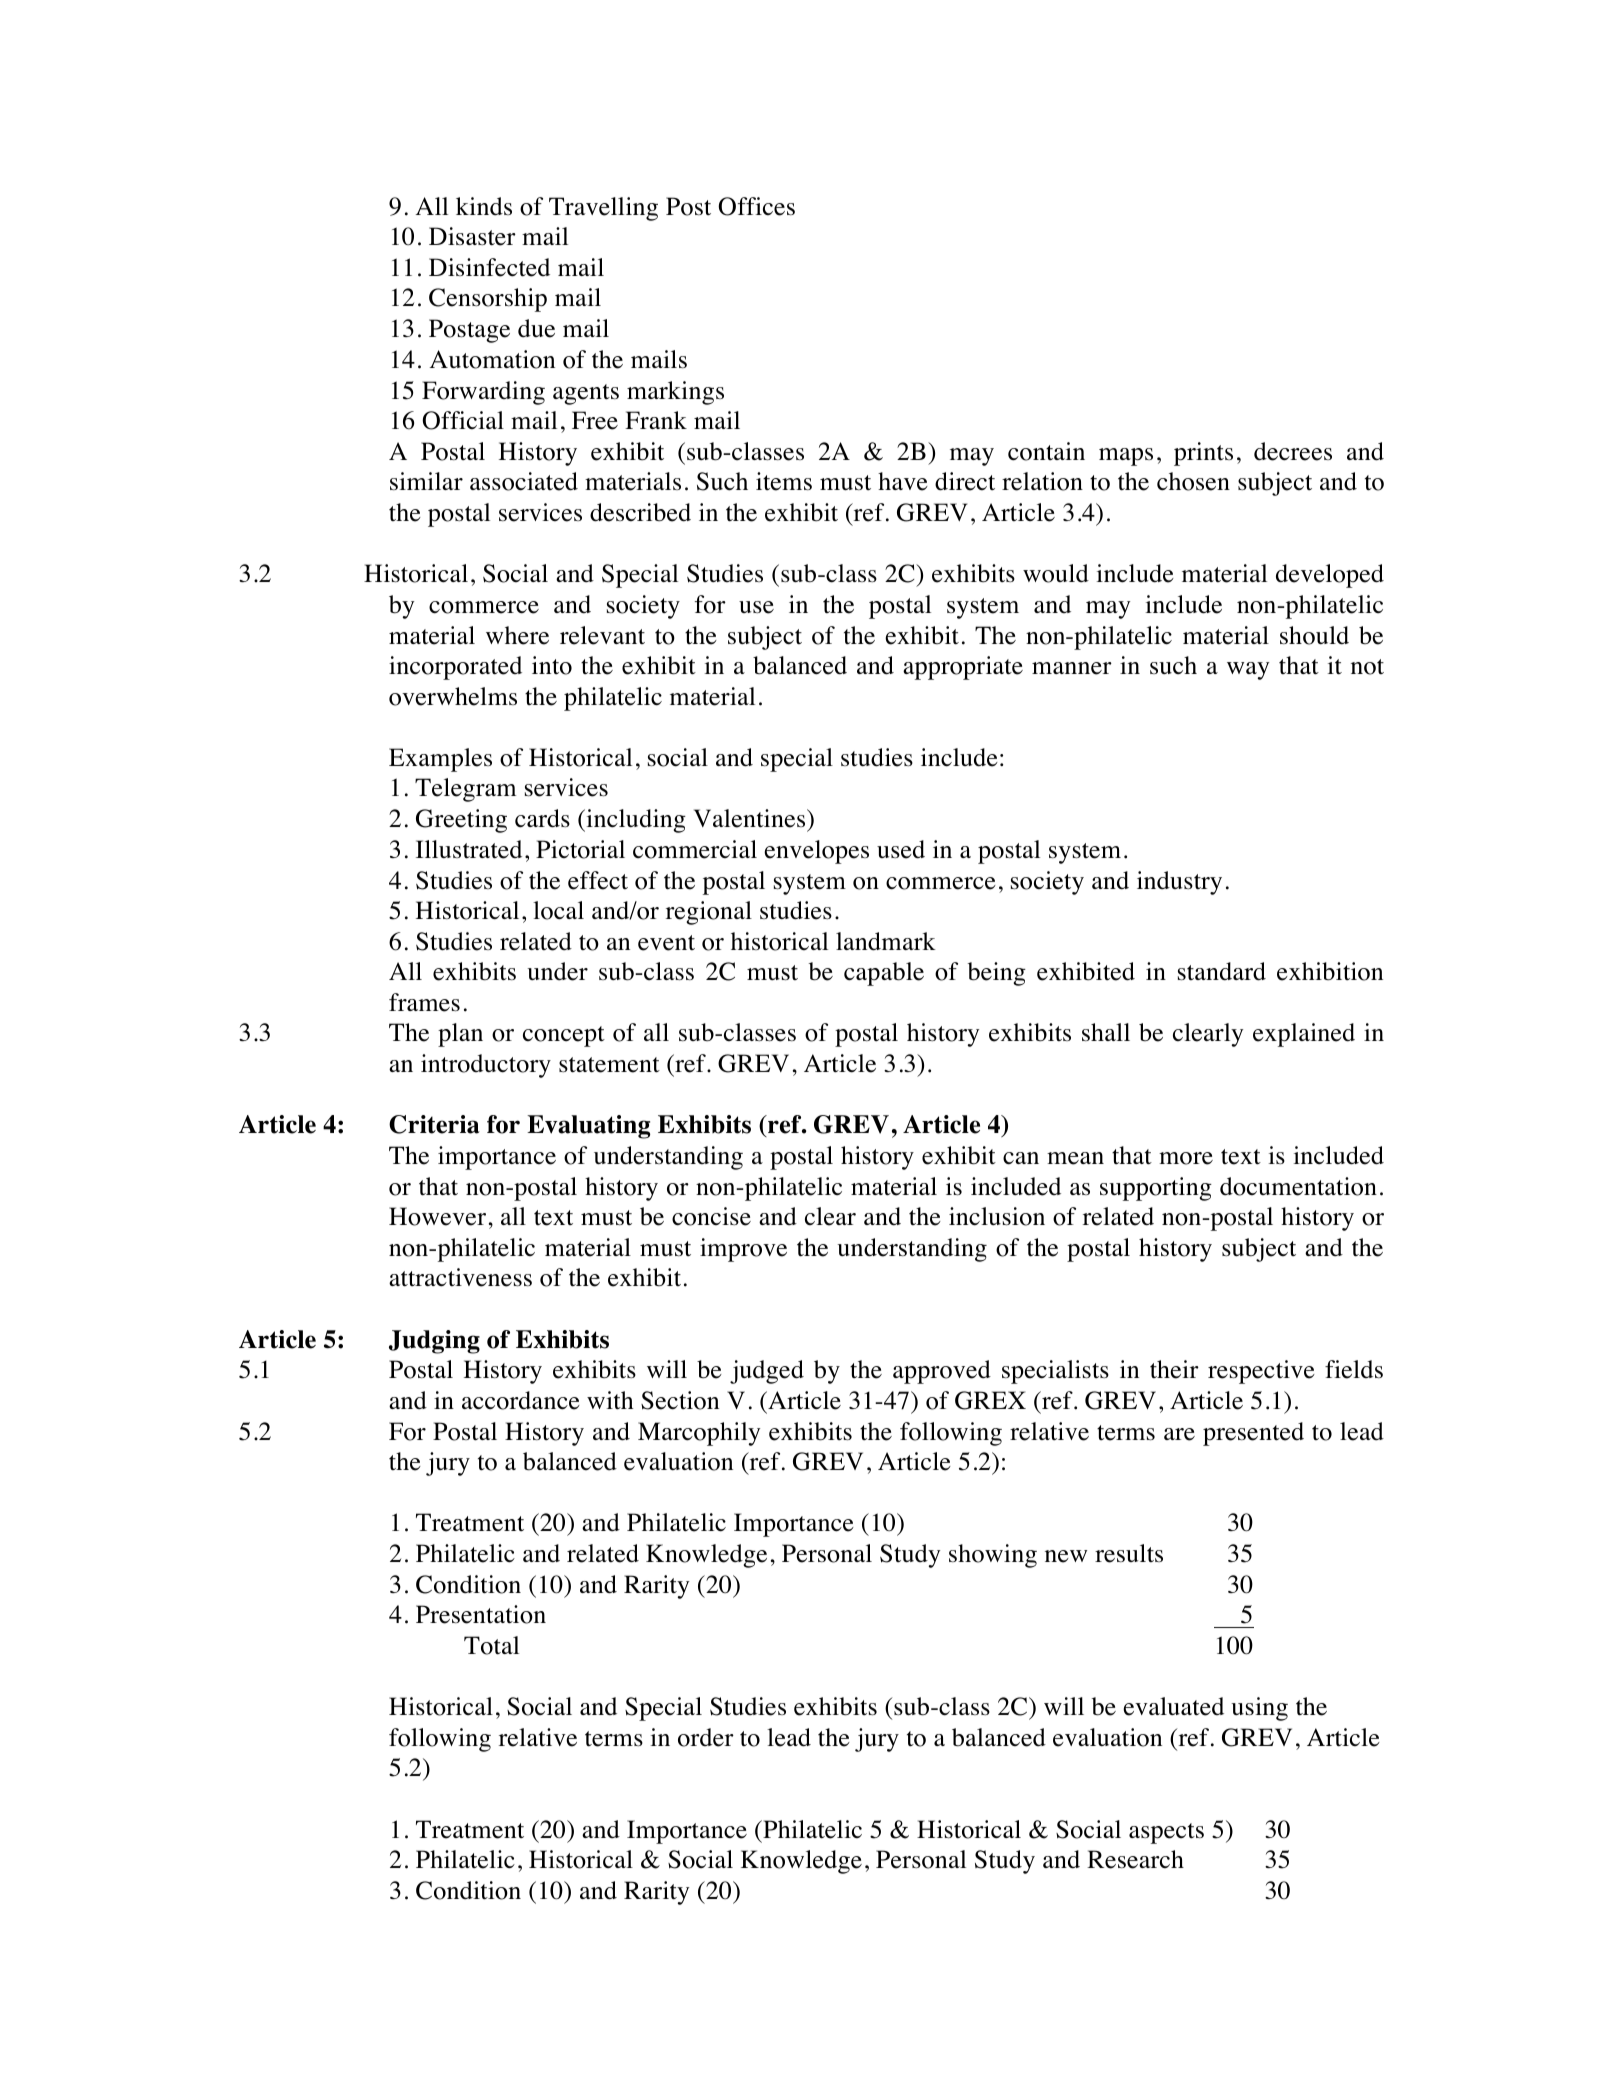 The width and height of the screenshot is (1623, 2100). I want to click on Research, so click(1135, 1859).
